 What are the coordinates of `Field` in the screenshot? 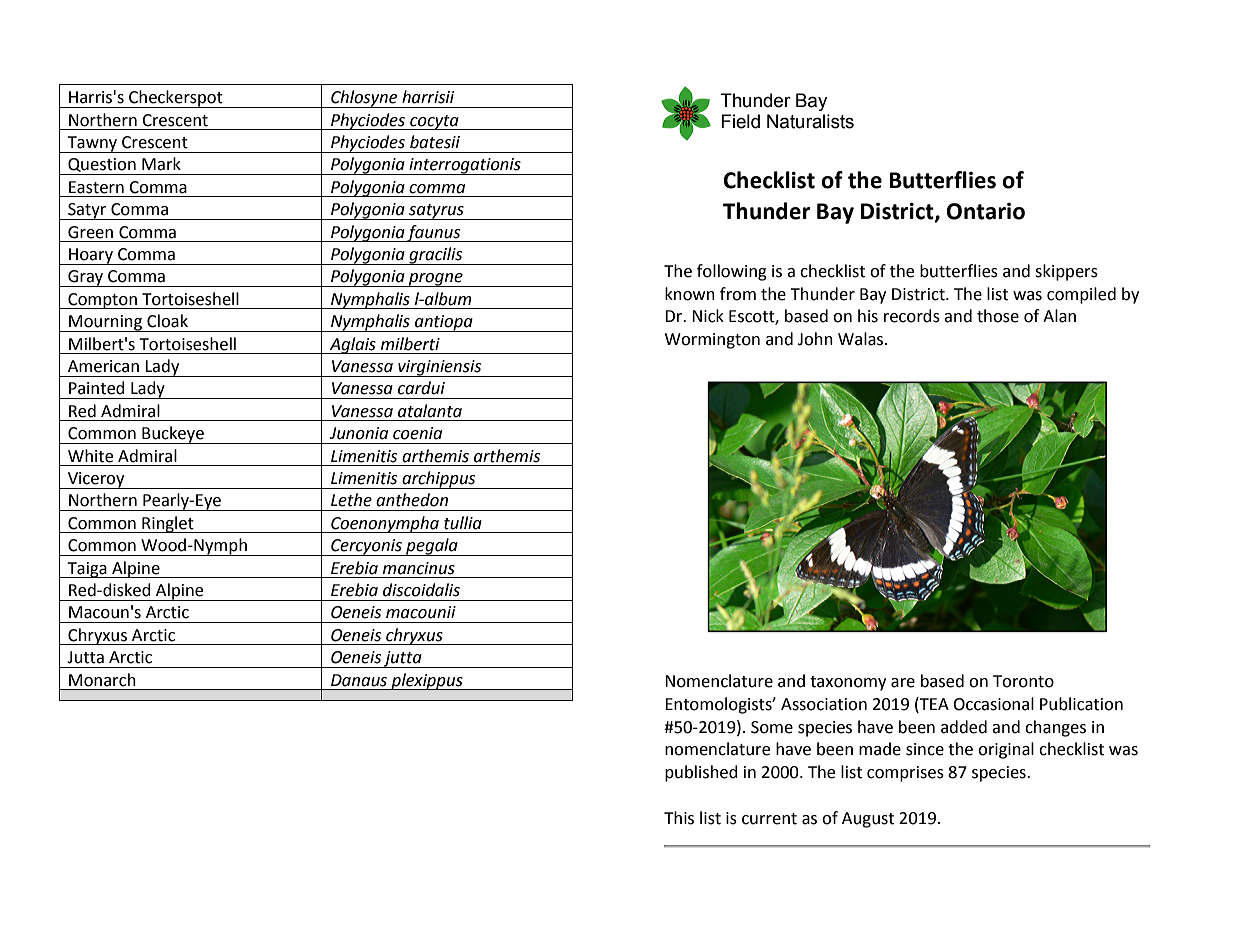 It's located at (740, 121).
